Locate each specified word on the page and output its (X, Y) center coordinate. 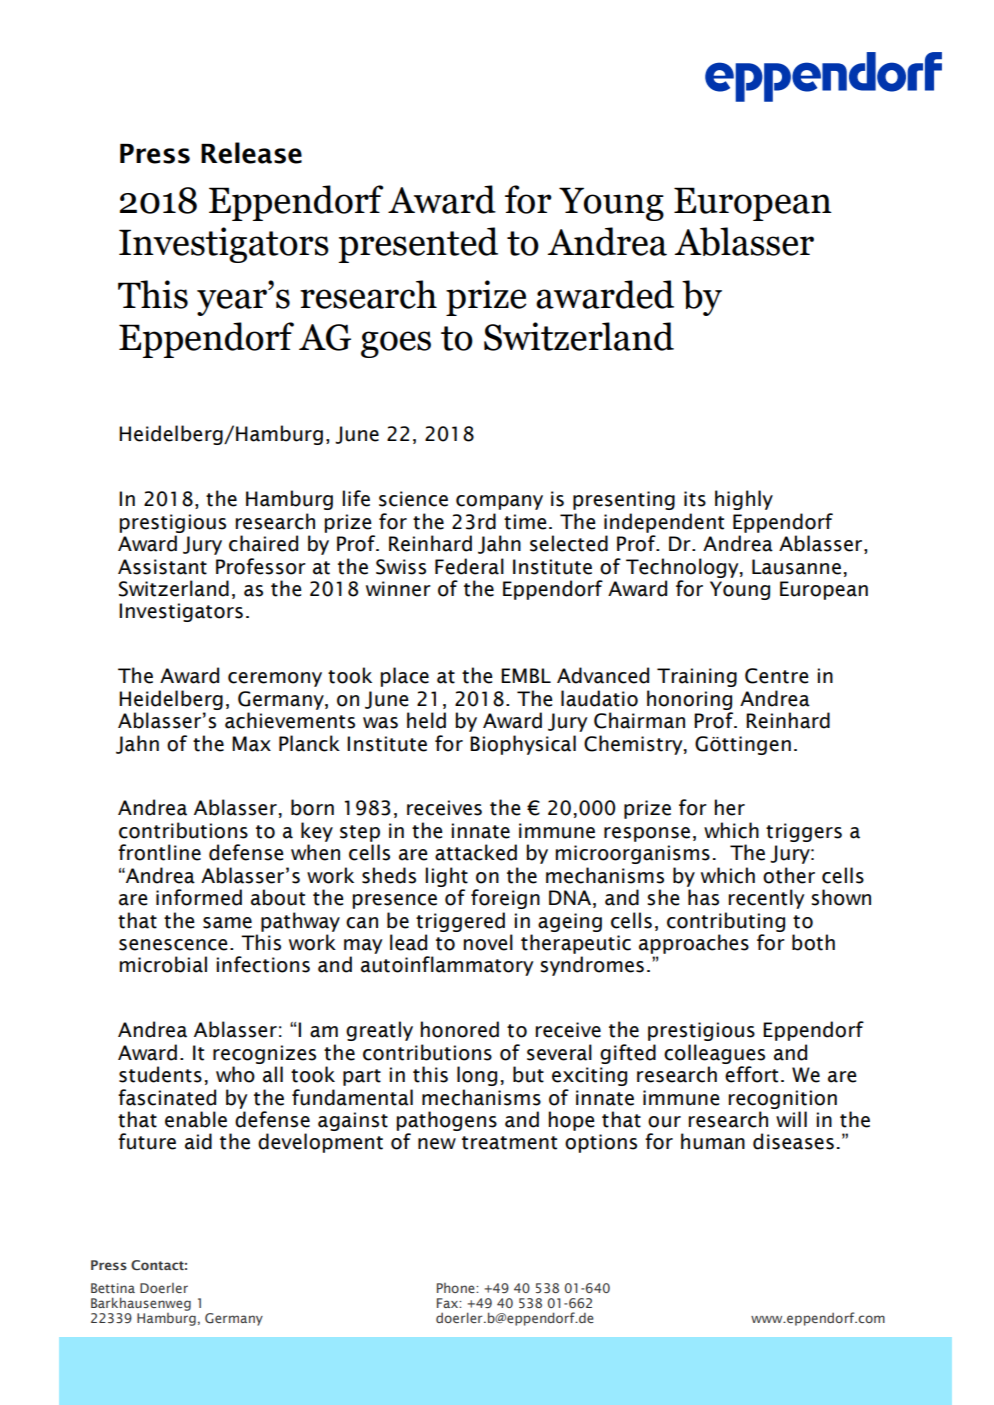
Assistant (162, 567)
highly (744, 500)
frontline (159, 852)
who (235, 1074)
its (695, 499)
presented (418, 245)
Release (251, 153)
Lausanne (796, 567)
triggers (804, 832)
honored (459, 1029)
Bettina (113, 1288)
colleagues (714, 1054)
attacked (476, 852)
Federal (469, 566)
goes (396, 344)
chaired (263, 543)
